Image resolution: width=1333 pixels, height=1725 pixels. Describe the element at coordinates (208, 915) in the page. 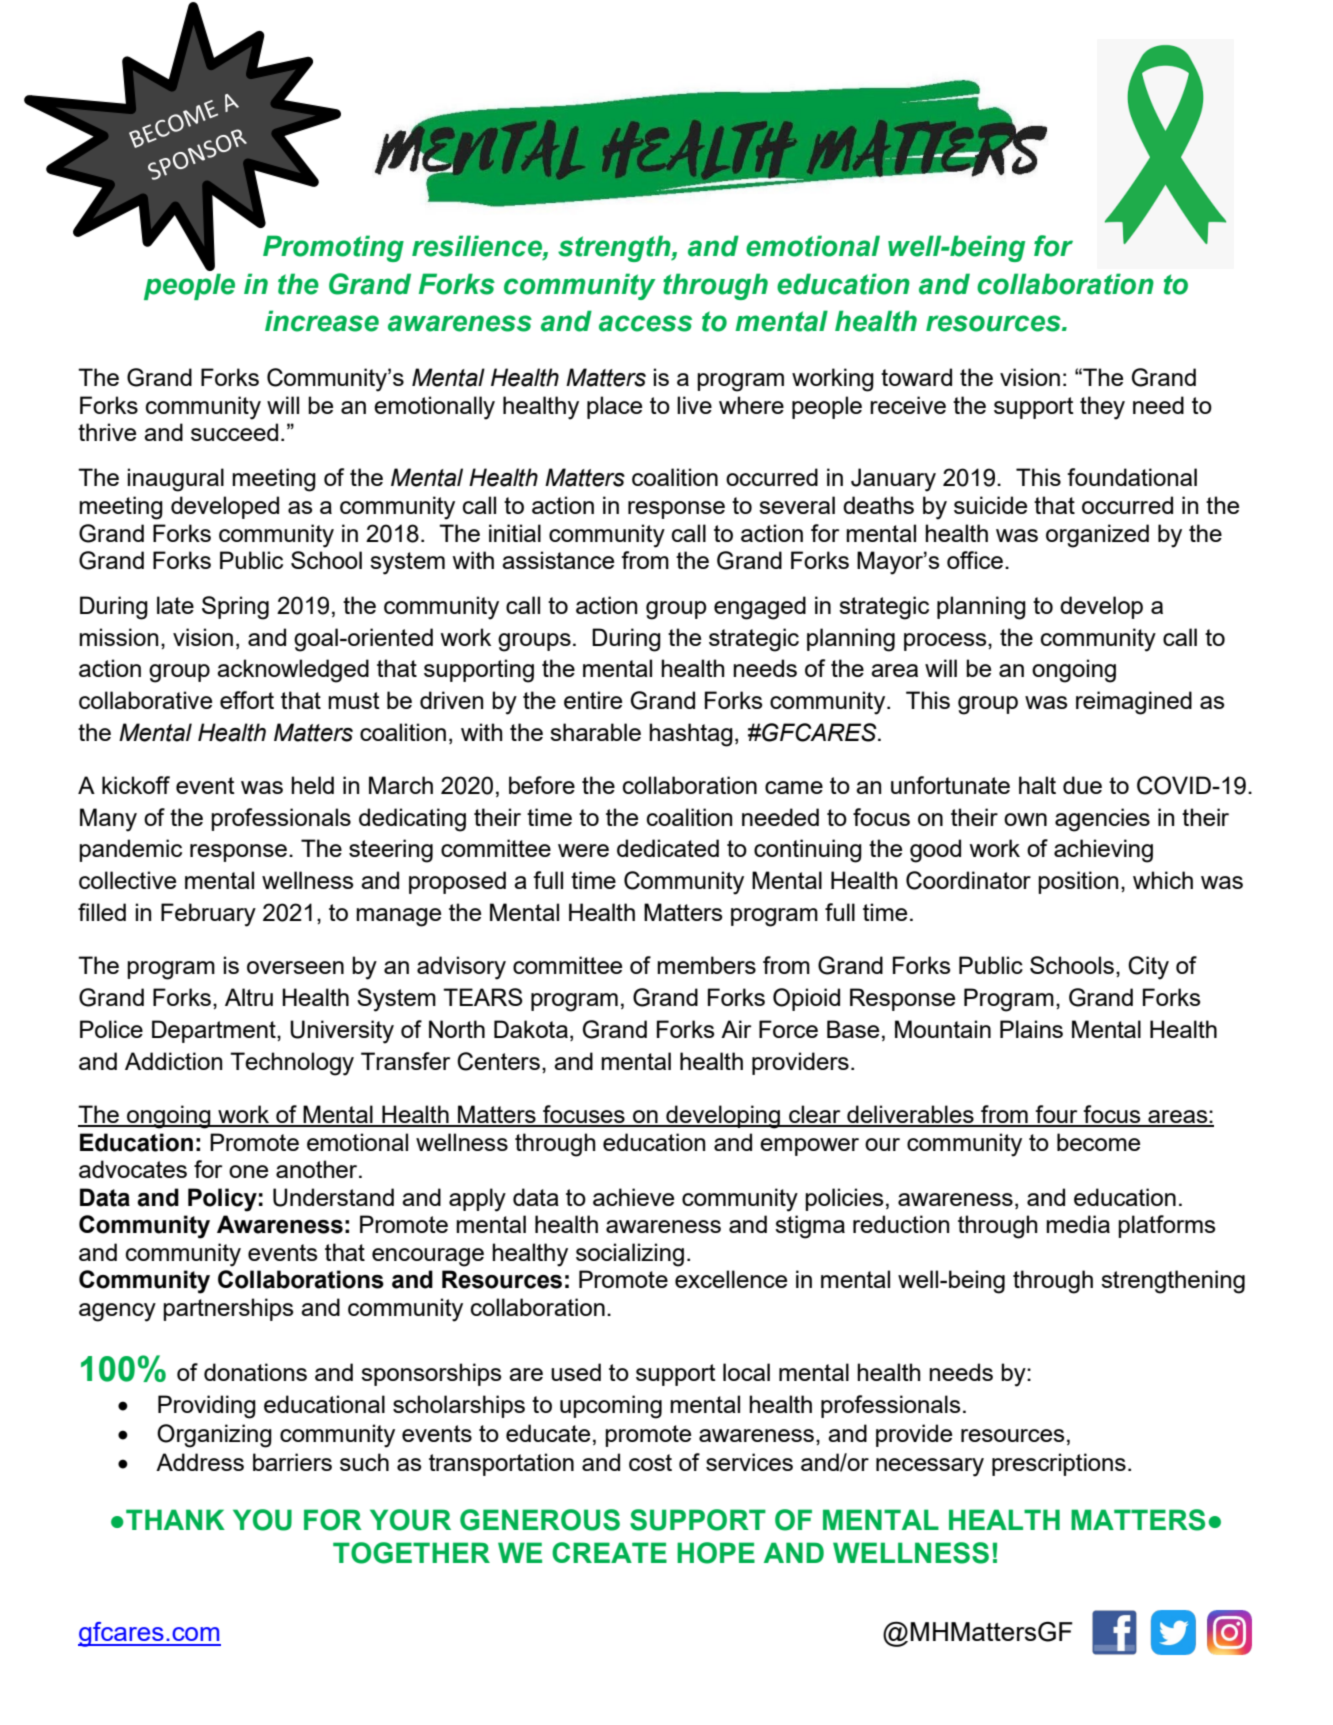

I see `February` at that location.
